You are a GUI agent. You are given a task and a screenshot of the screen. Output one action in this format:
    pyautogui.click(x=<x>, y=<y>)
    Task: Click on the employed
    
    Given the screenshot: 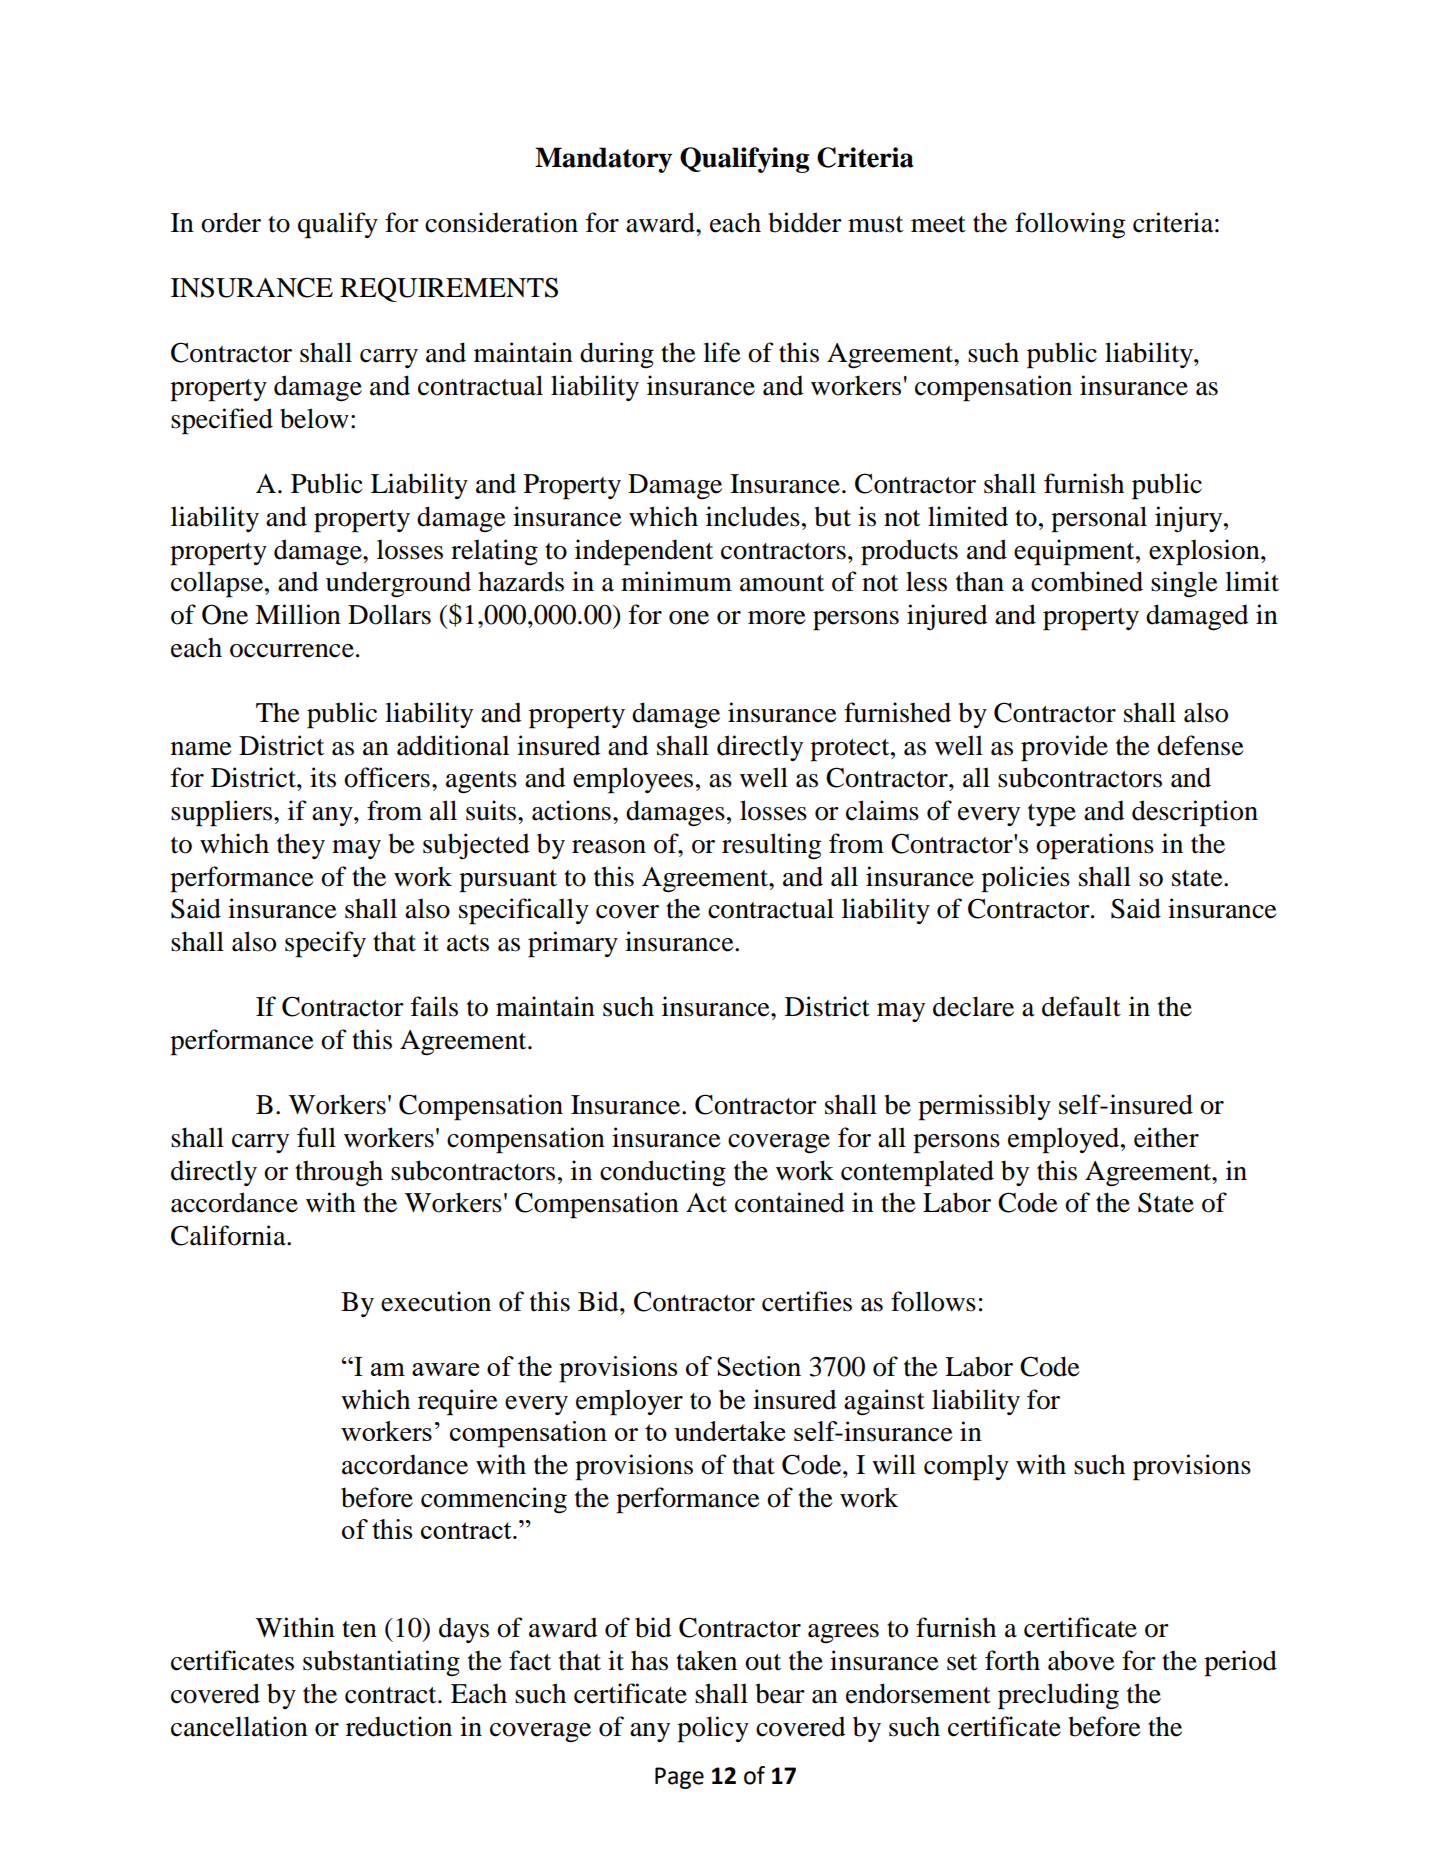 What is the action you would take?
    pyautogui.click(x=1065, y=1140)
